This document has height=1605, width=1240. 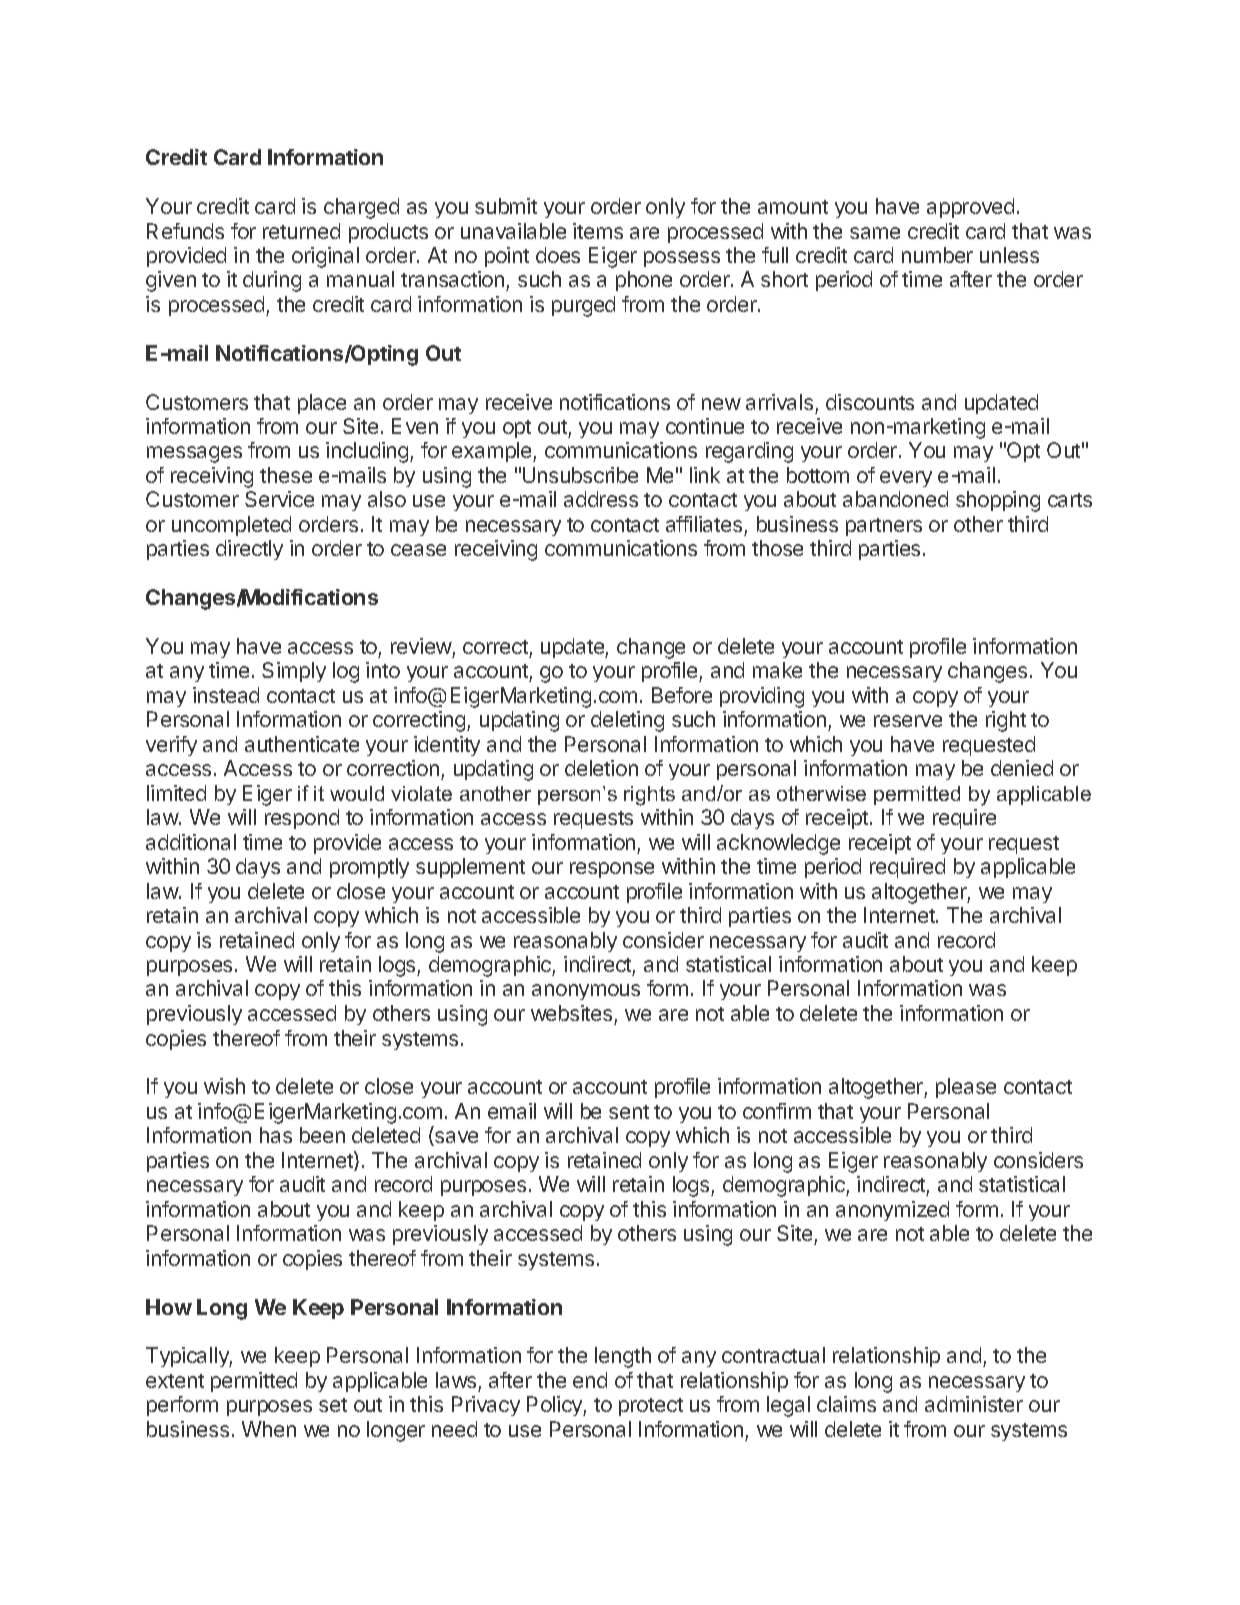 I want to click on deletion, so click(x=601, y=768).
